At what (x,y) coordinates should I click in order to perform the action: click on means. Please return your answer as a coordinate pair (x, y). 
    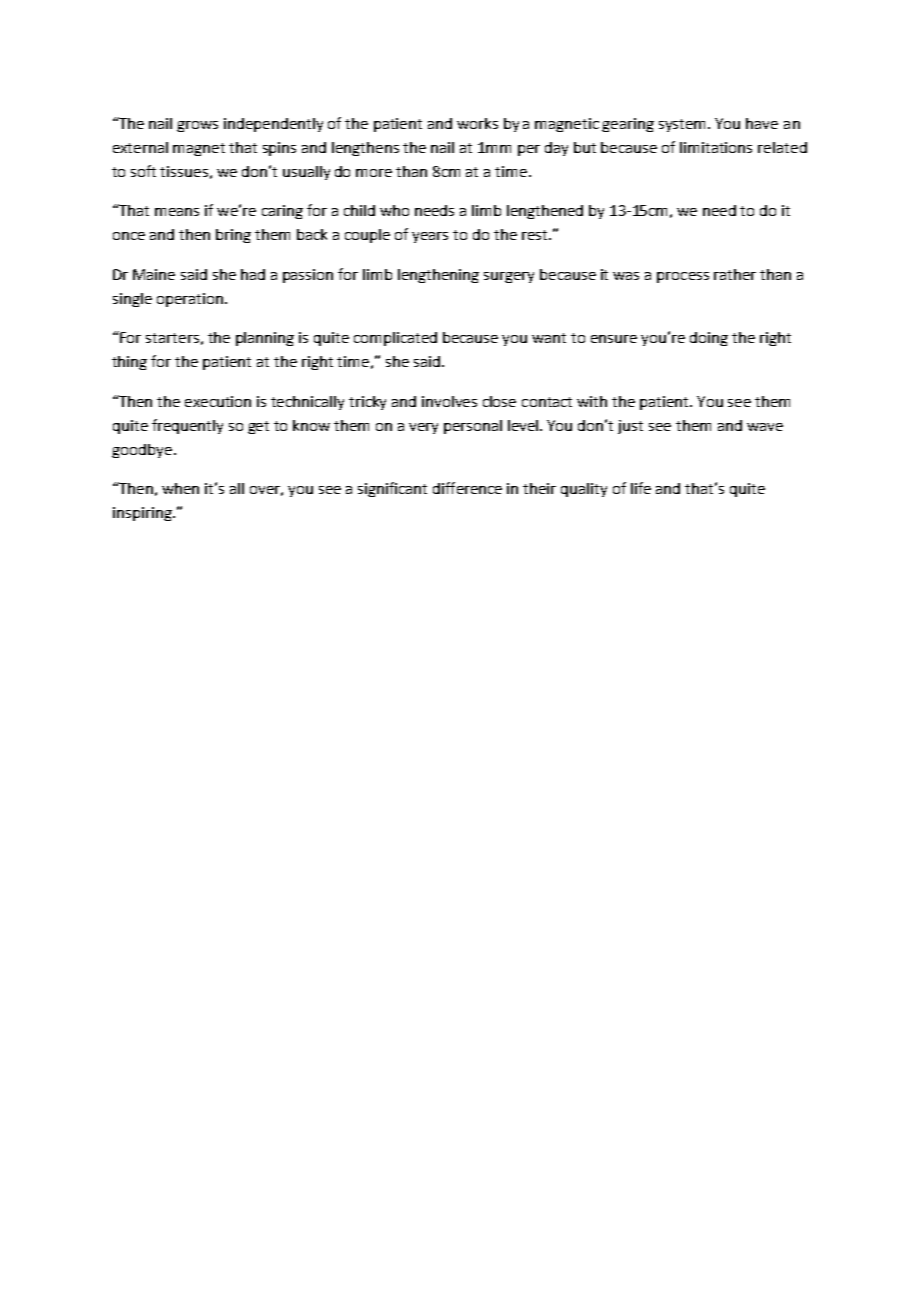
    Looking at the image, I should click on (177, 212).
